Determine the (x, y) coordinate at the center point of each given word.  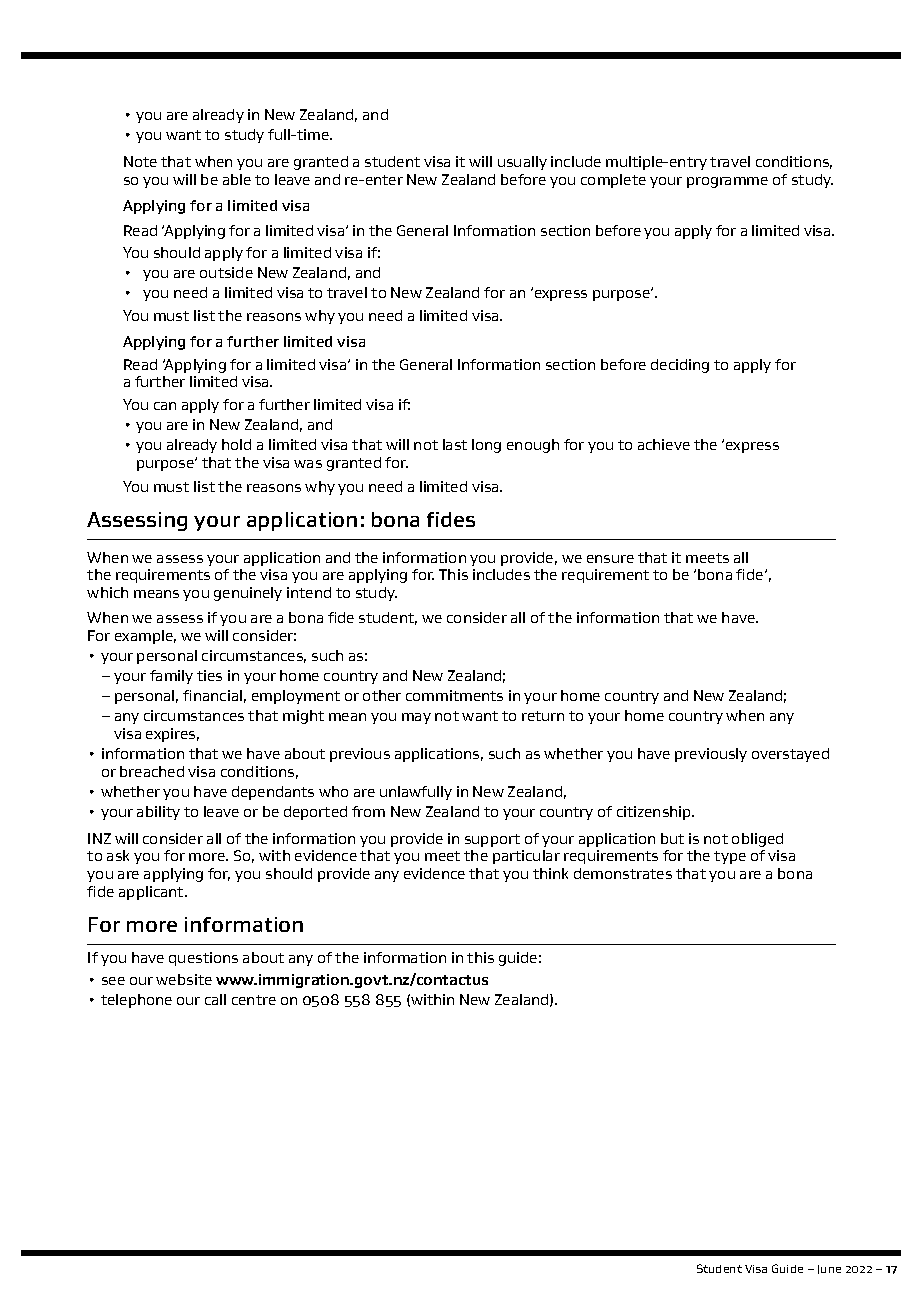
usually (522, 163)
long (486, 446)
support (492, 840)
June (829, 1269)
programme (727, 182)
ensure (610, 559)
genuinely (248, 594)
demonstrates (623, 873)
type (730, 857)
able (237, 179)
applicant (152, 893)
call (215, 999)
